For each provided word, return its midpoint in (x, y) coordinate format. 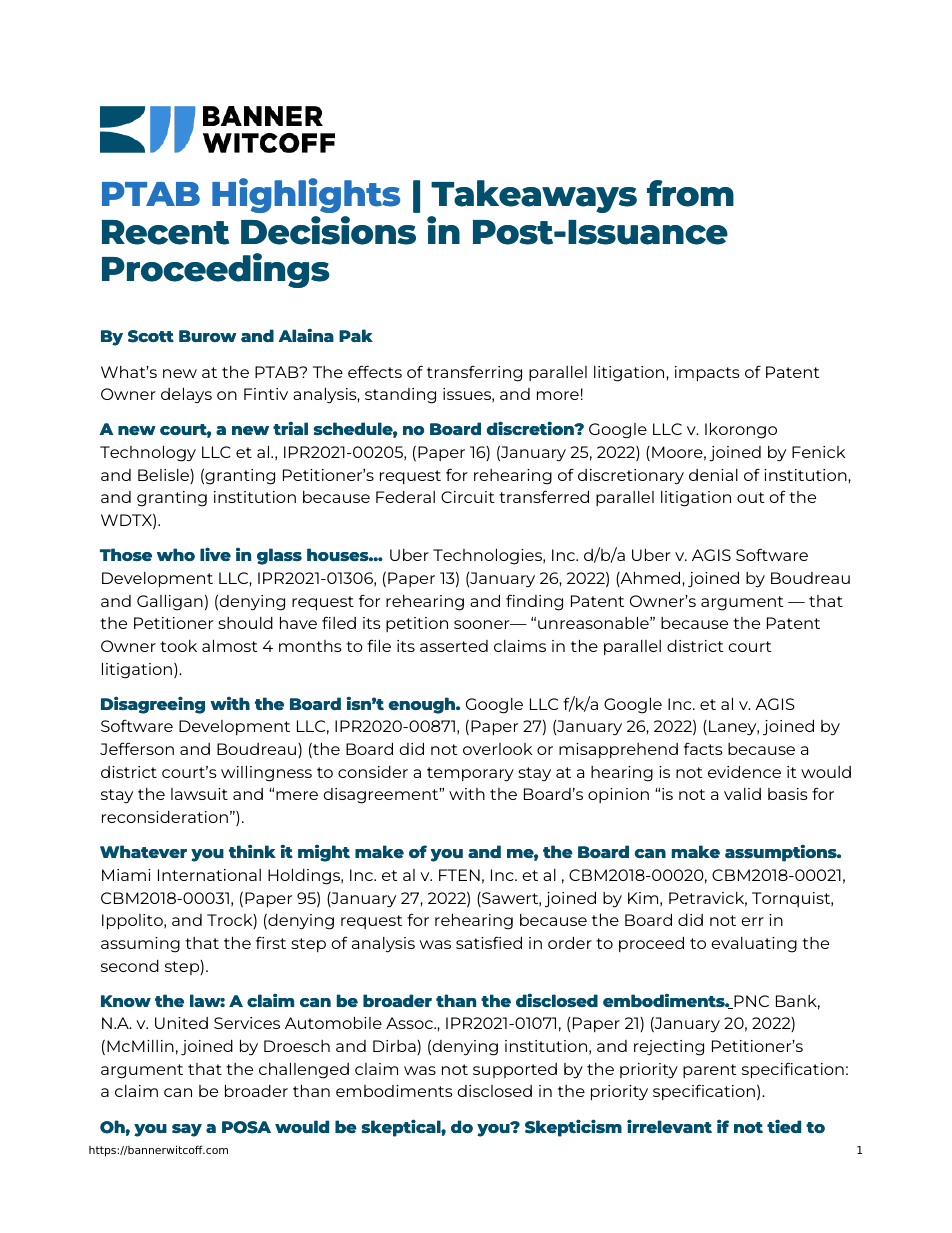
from (690, 193)
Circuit (468, 497)
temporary (470, 774)
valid (742, 794)
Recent (165, 232)
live (215, 554)
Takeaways (534, 196)
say (187, 1130)
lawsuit (199, 794)
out (751, 497)
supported (515, 1070)
